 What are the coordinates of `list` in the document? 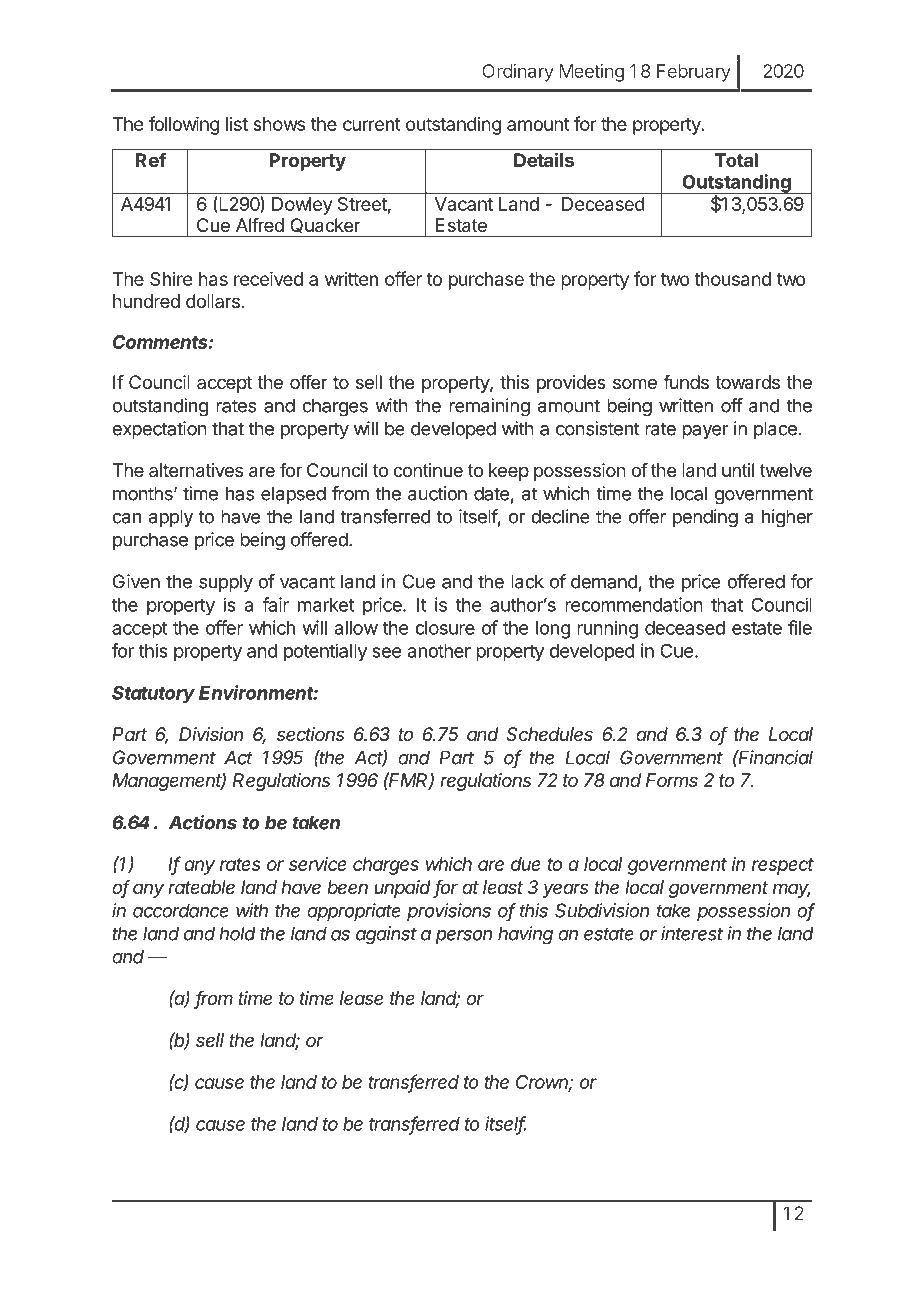 It's located at (237, 124).
